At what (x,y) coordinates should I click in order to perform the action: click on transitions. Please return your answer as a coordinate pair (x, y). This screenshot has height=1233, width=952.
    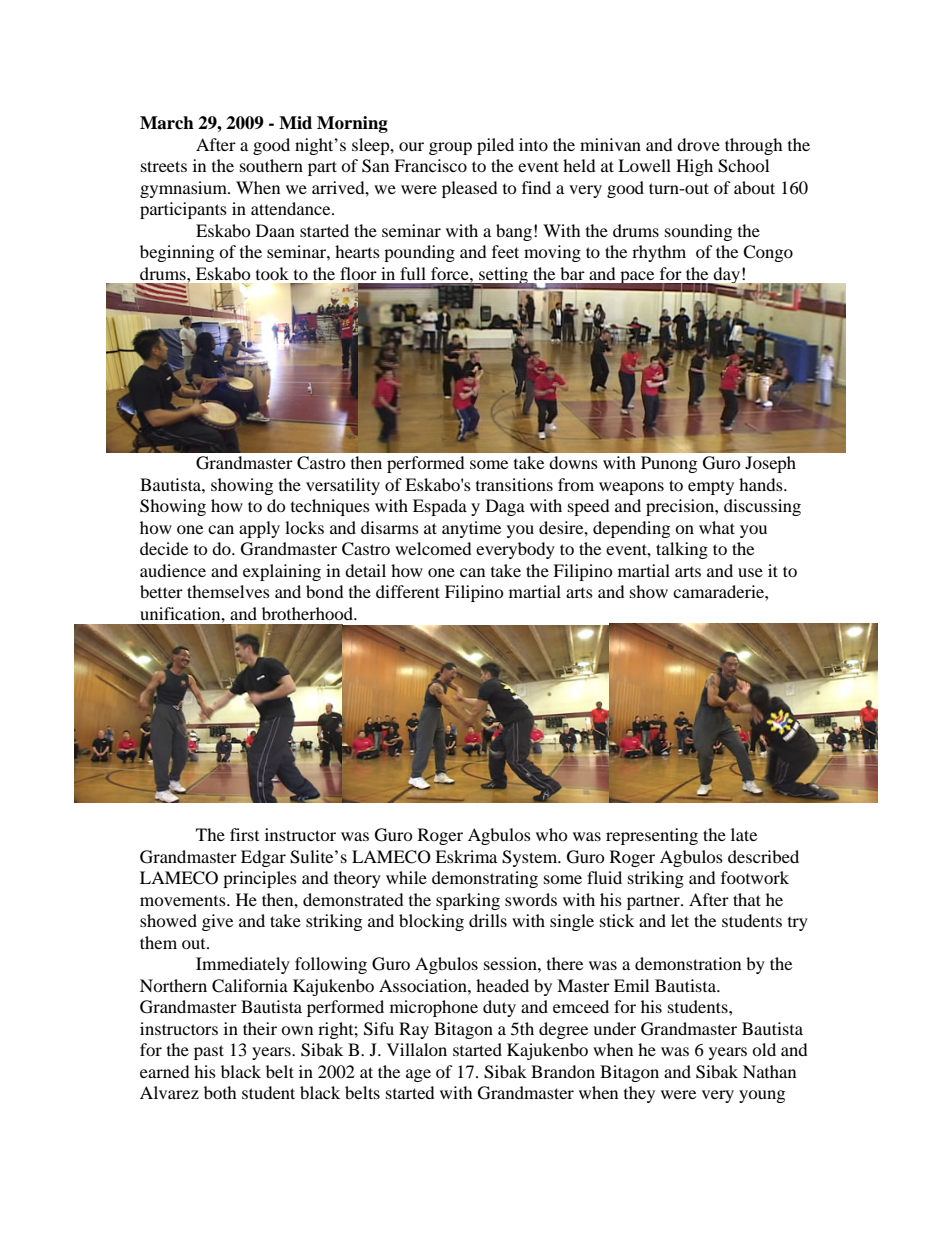
    Looking at the image, I should click on (514, 484).
